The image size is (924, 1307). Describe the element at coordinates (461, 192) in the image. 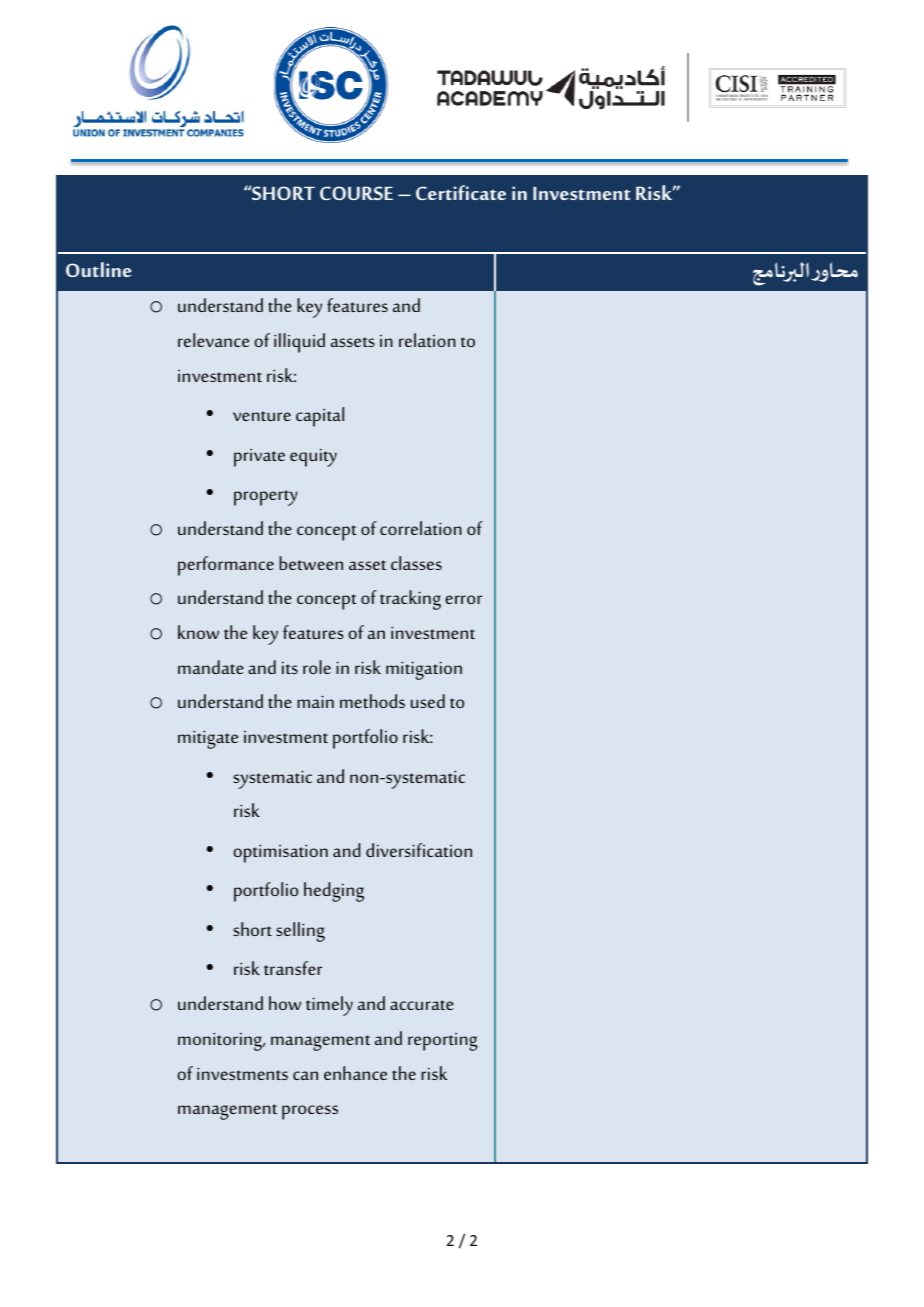

I see `Certificate` at that location.
